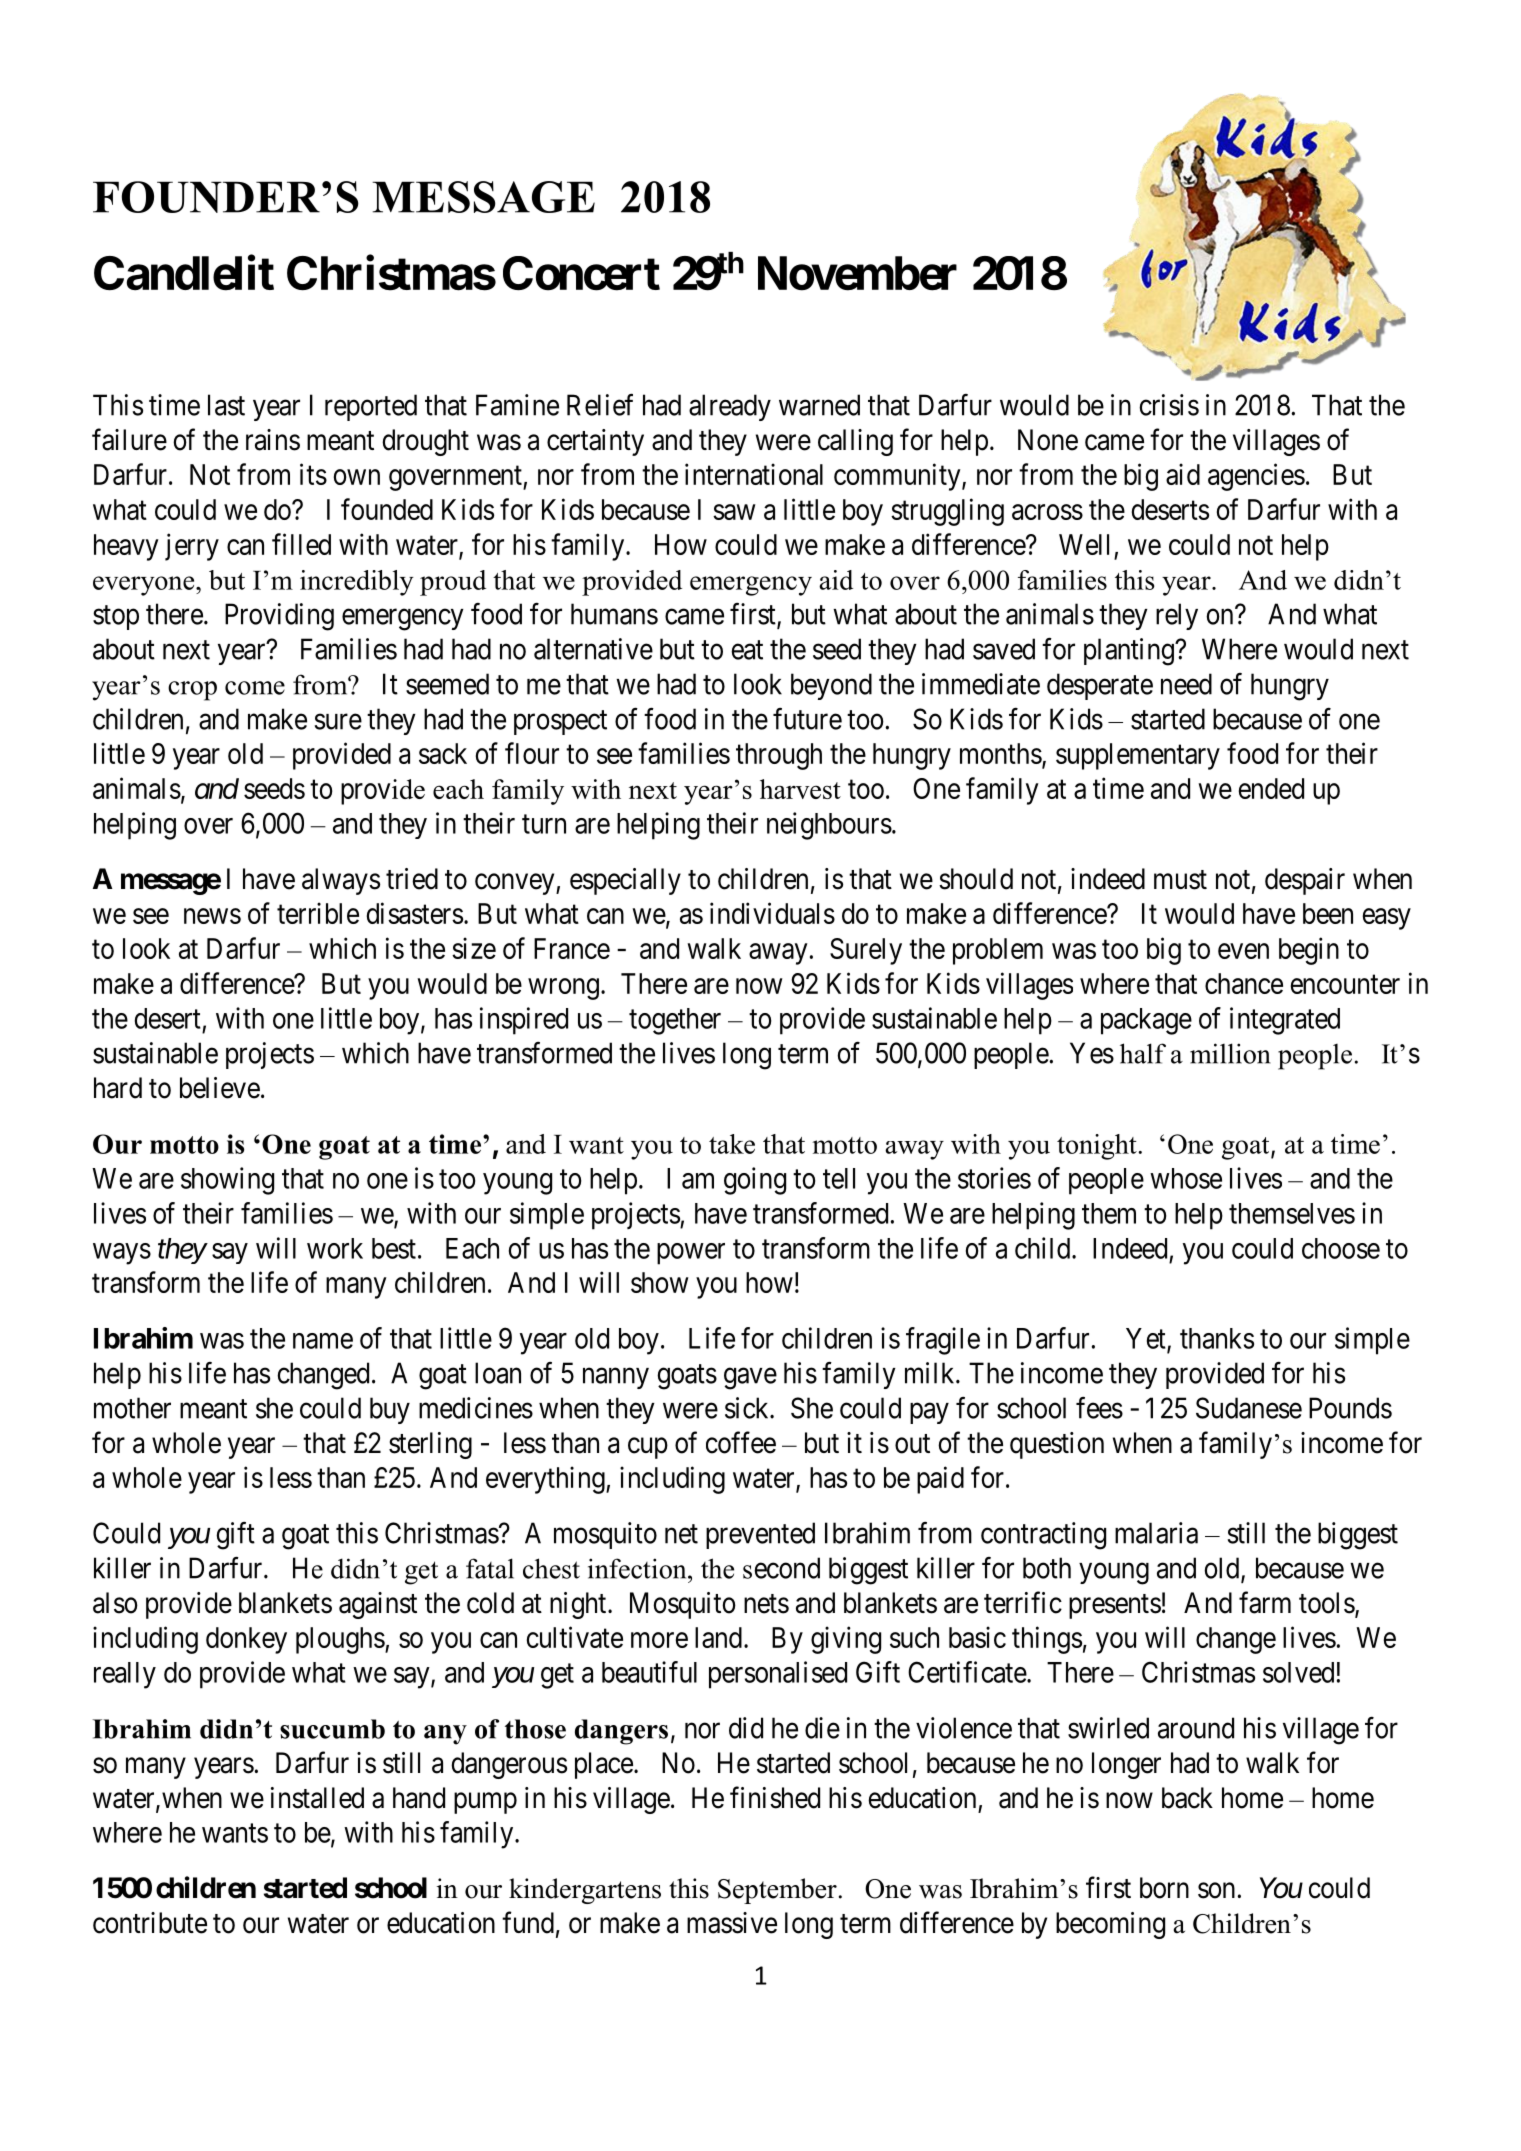 The image size is (1521, 2151). Describe the element at coordinates (781, 1568) in the image. I see `second` at that location.
